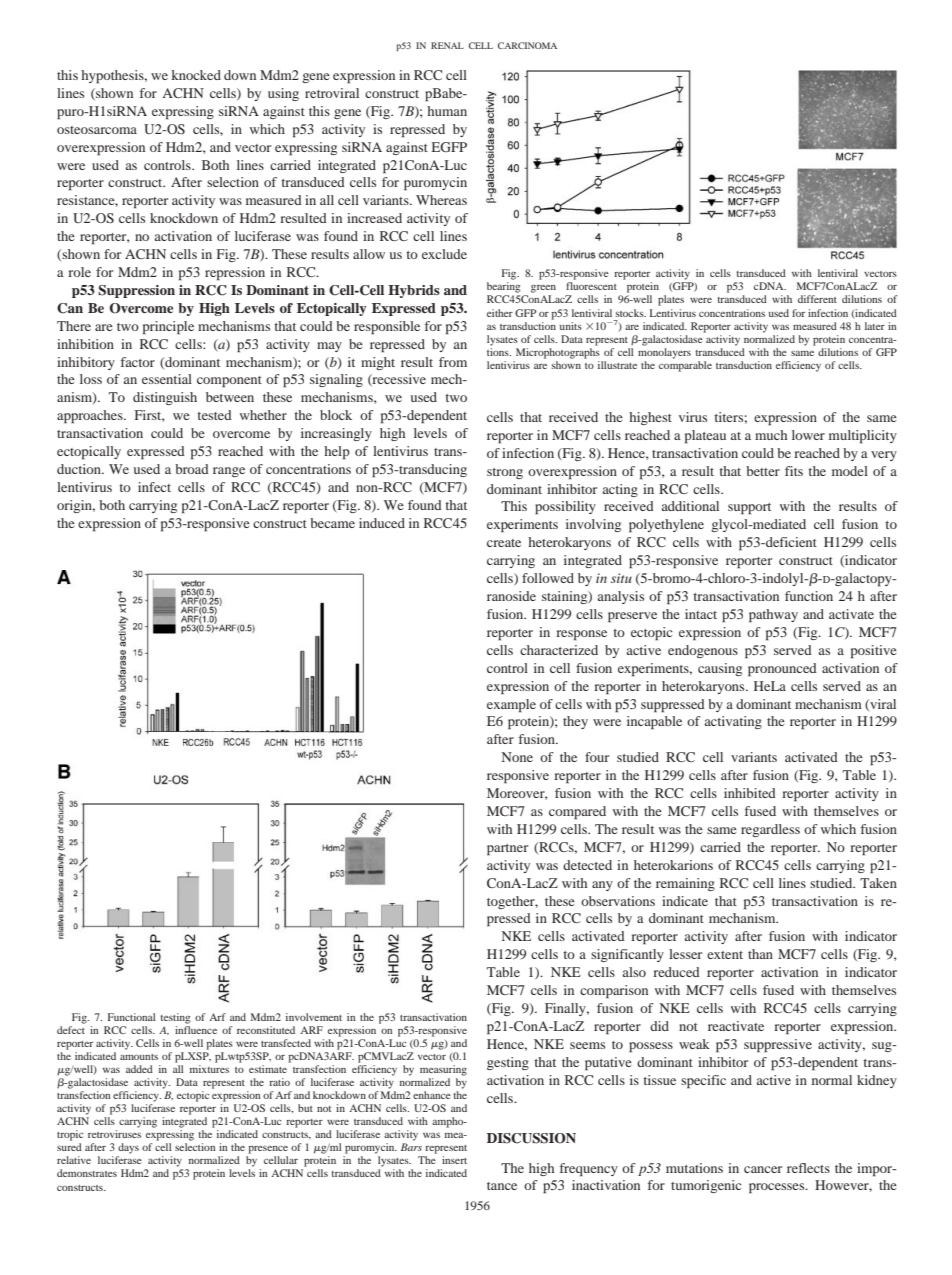 Image resolution: width=952 pixels, height=1275 pixels. What do you see at coordinates (527, 45) in the page?
I see `CARCINOMA` at bounding box center [527, 45].
